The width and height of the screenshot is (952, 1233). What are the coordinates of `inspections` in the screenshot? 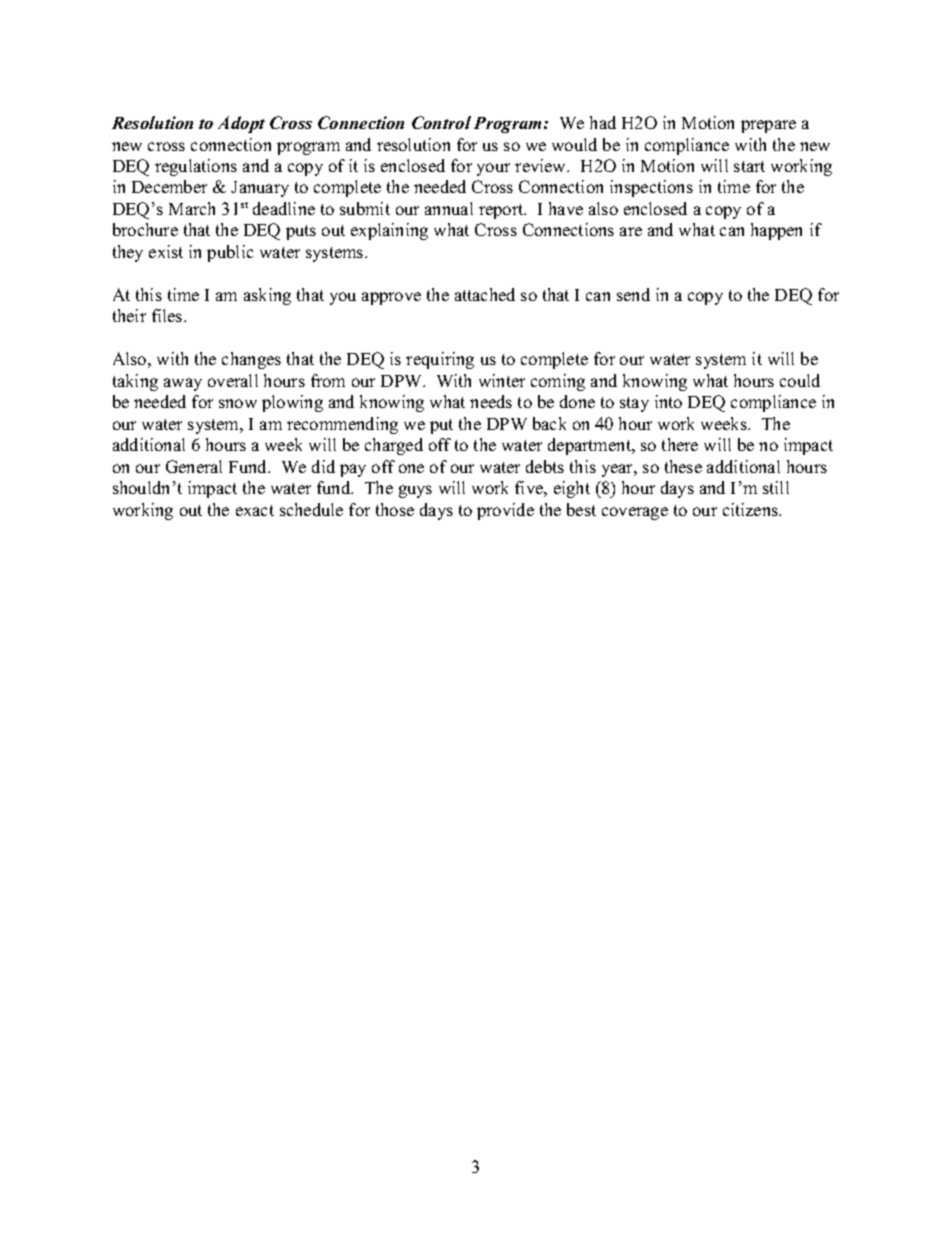 It's located at (651, 188).
